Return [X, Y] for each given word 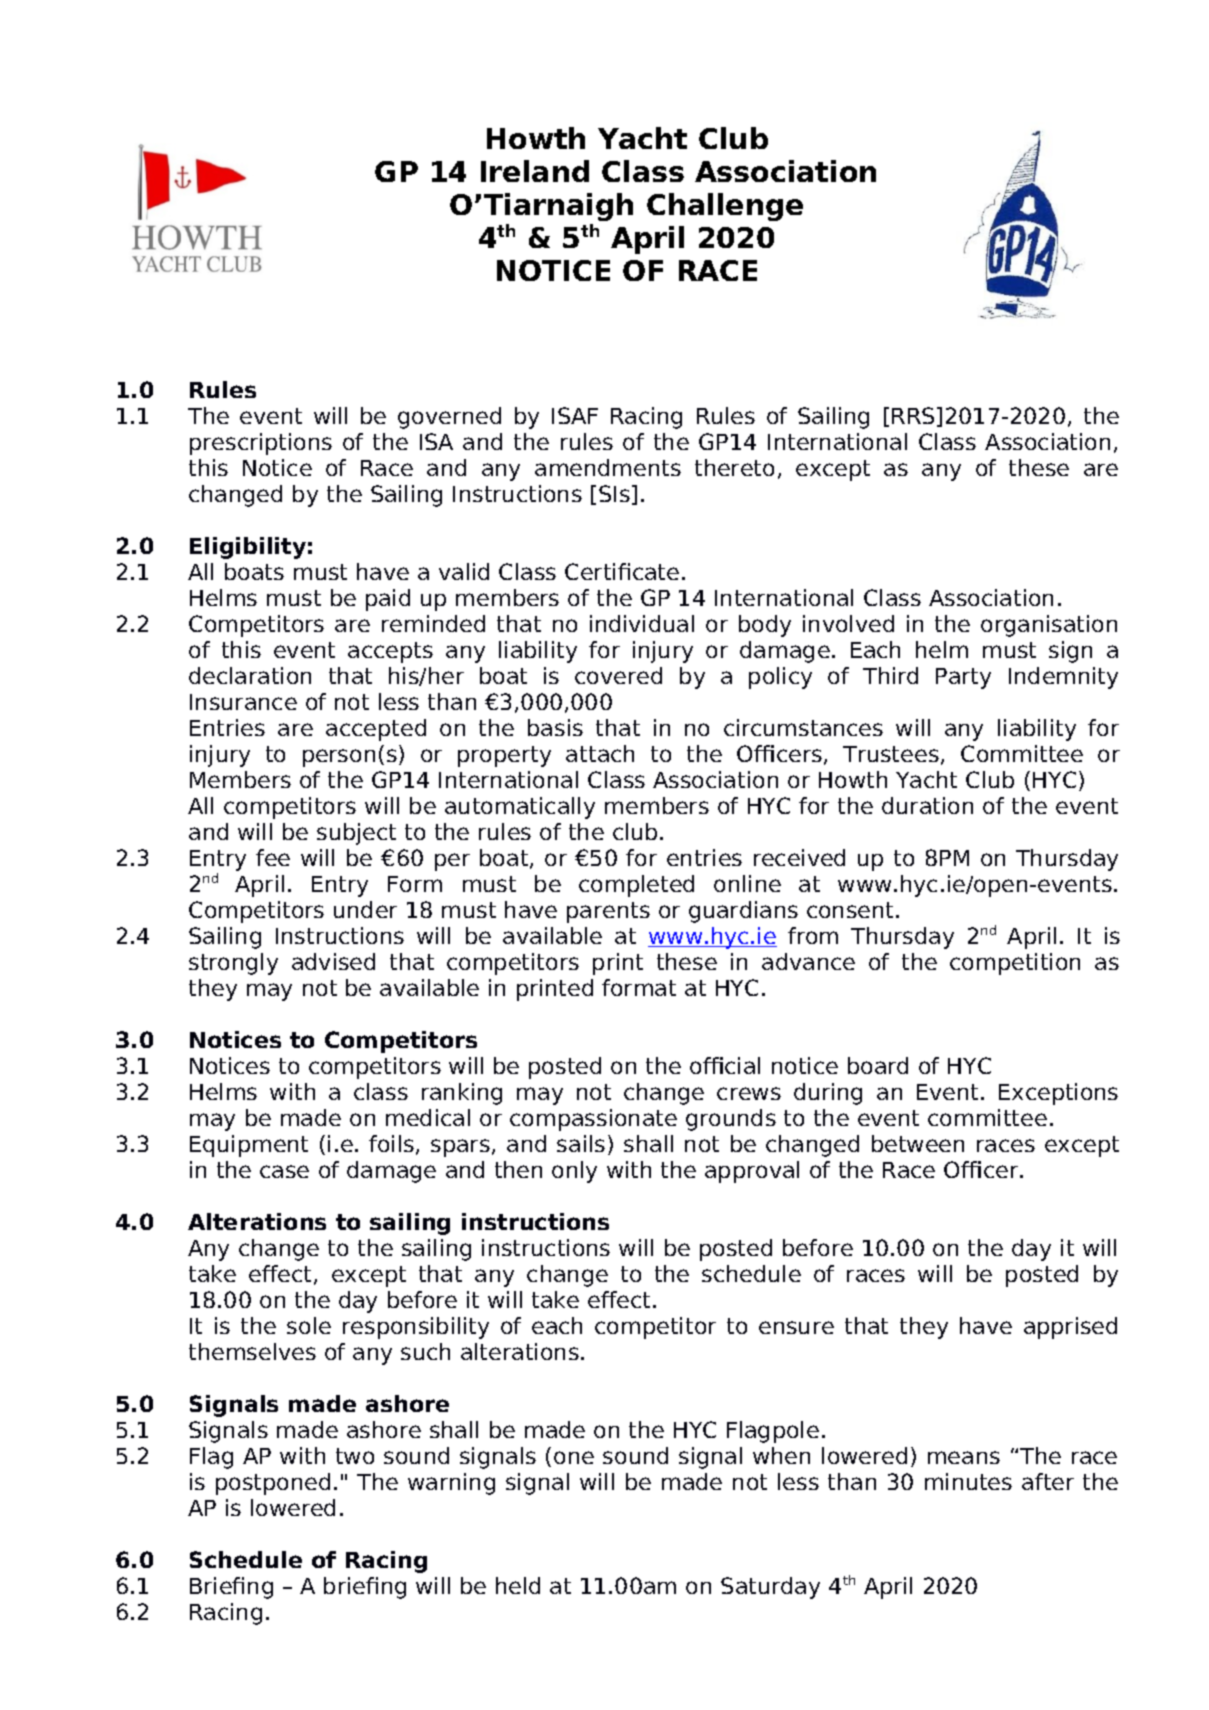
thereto [734, 467]
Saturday [770, 1588]
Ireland [535, 171]
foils [391, 1143]
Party [963, 678]
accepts [390, 652]
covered [618, 675]
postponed [273, 1484]
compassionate [593, 1120]
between [918, 1143]
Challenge [725, 207]
